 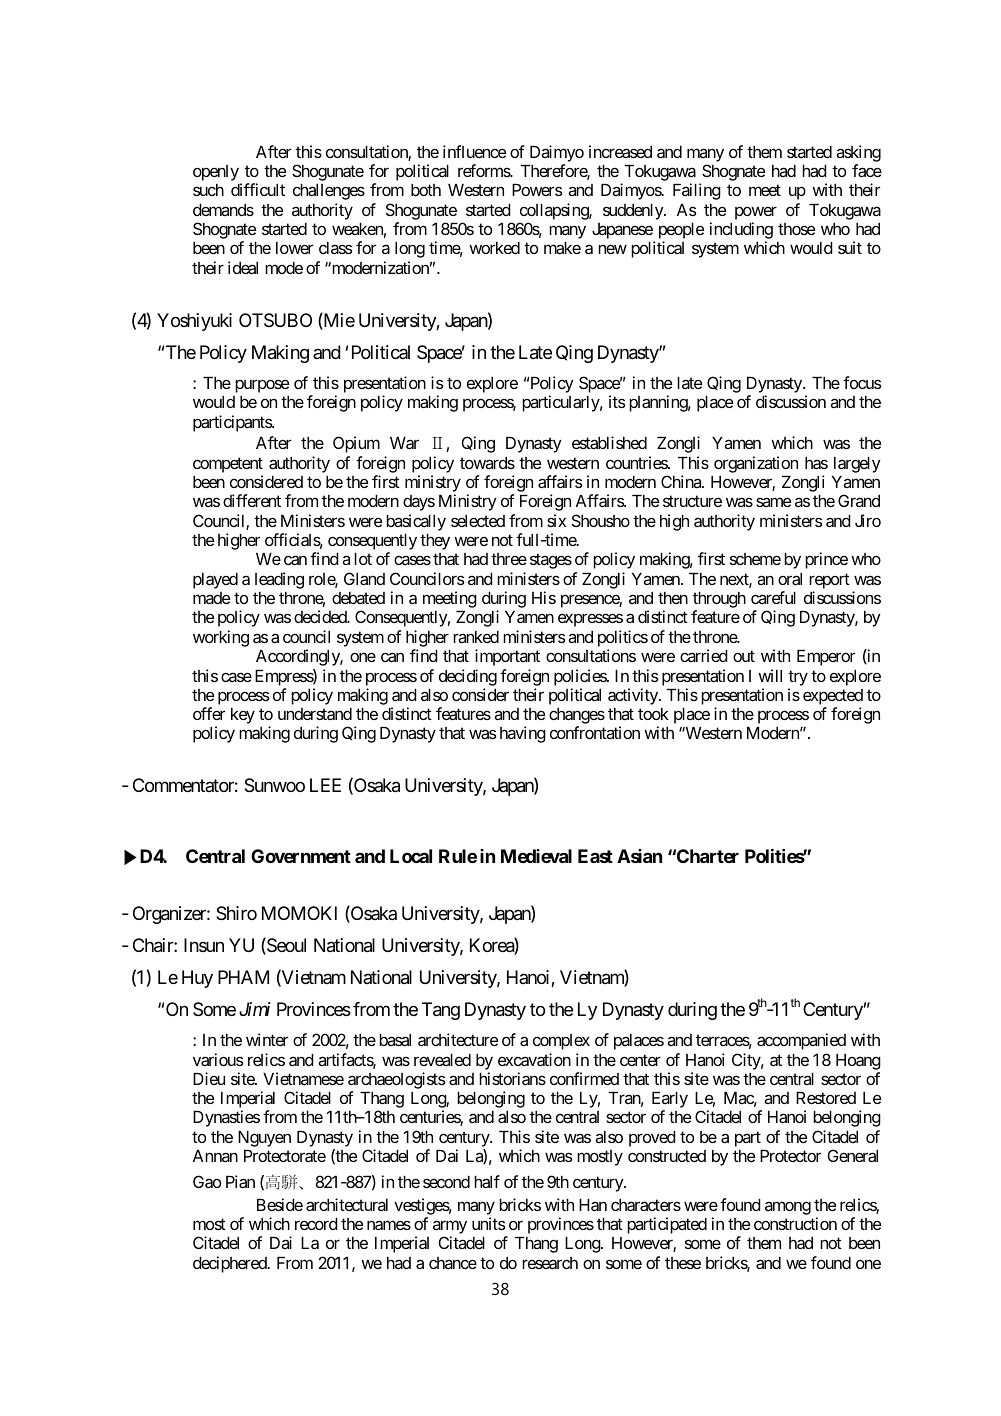 I want to click on construction, so click(x=795, y=1223).
